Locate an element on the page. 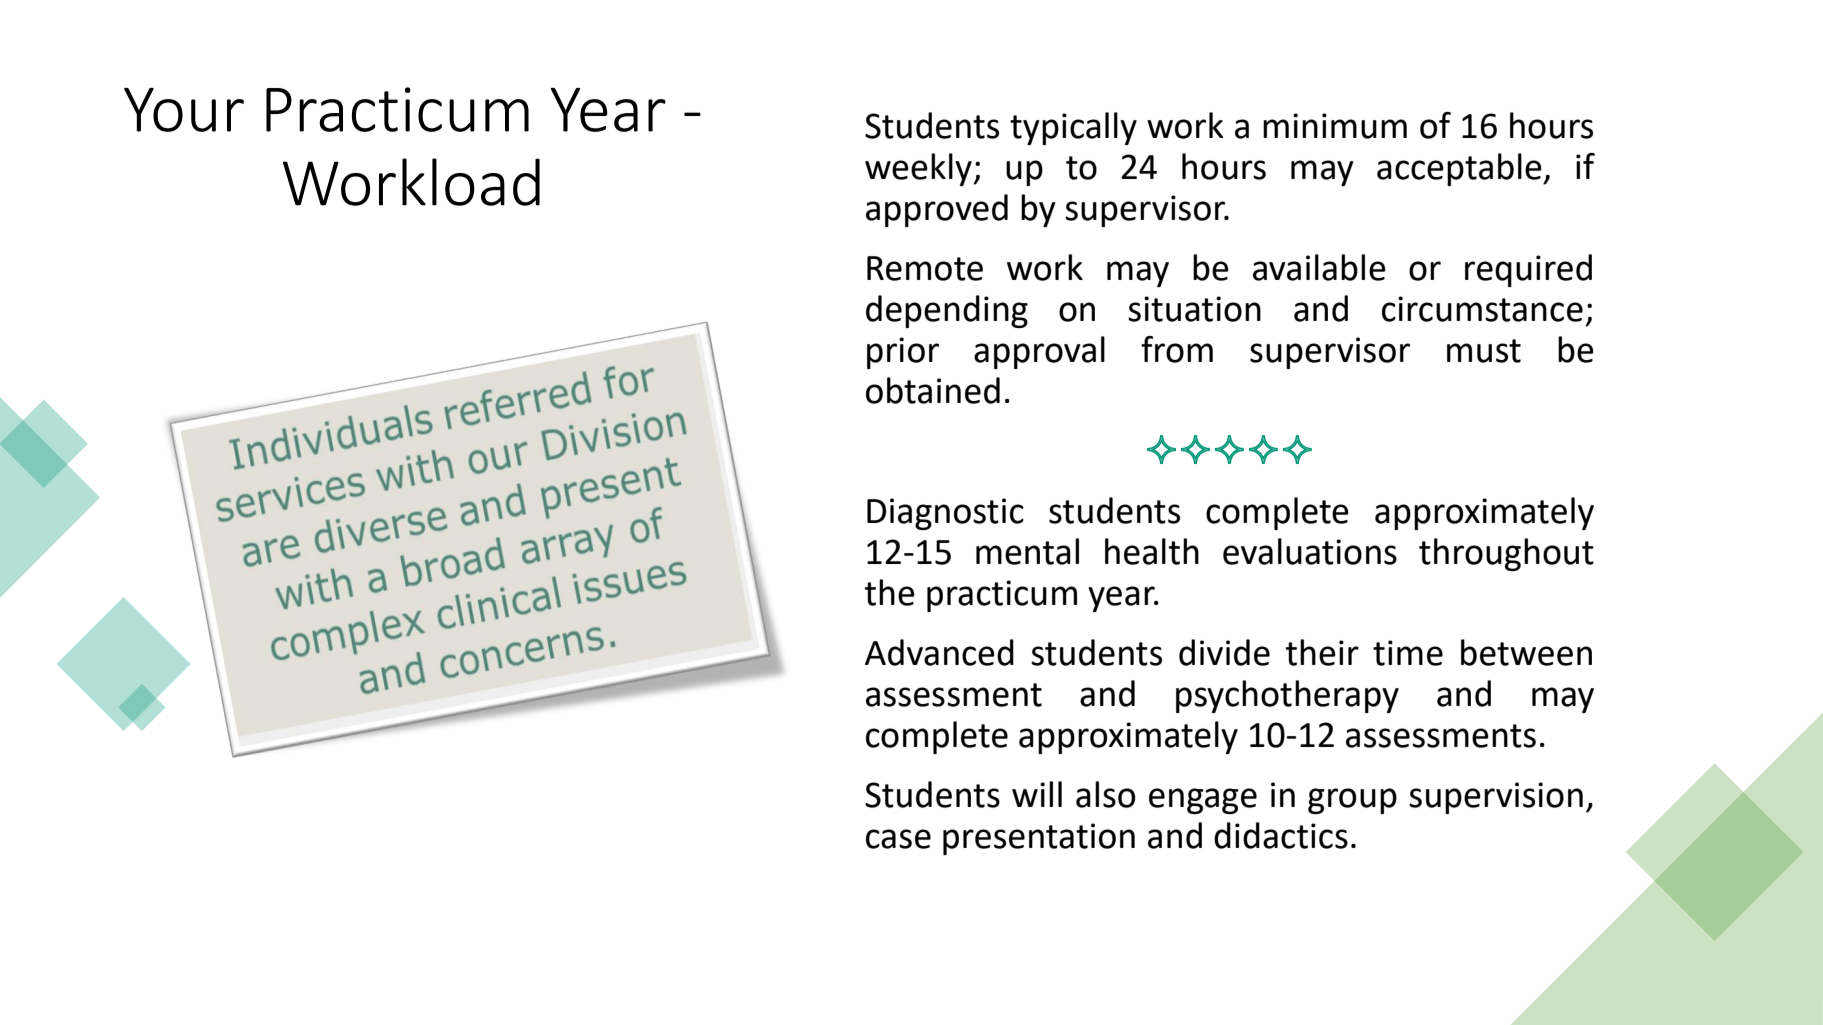 The width and height of the page is (1823, 1025). time is located at coordinates (1408, 653).
